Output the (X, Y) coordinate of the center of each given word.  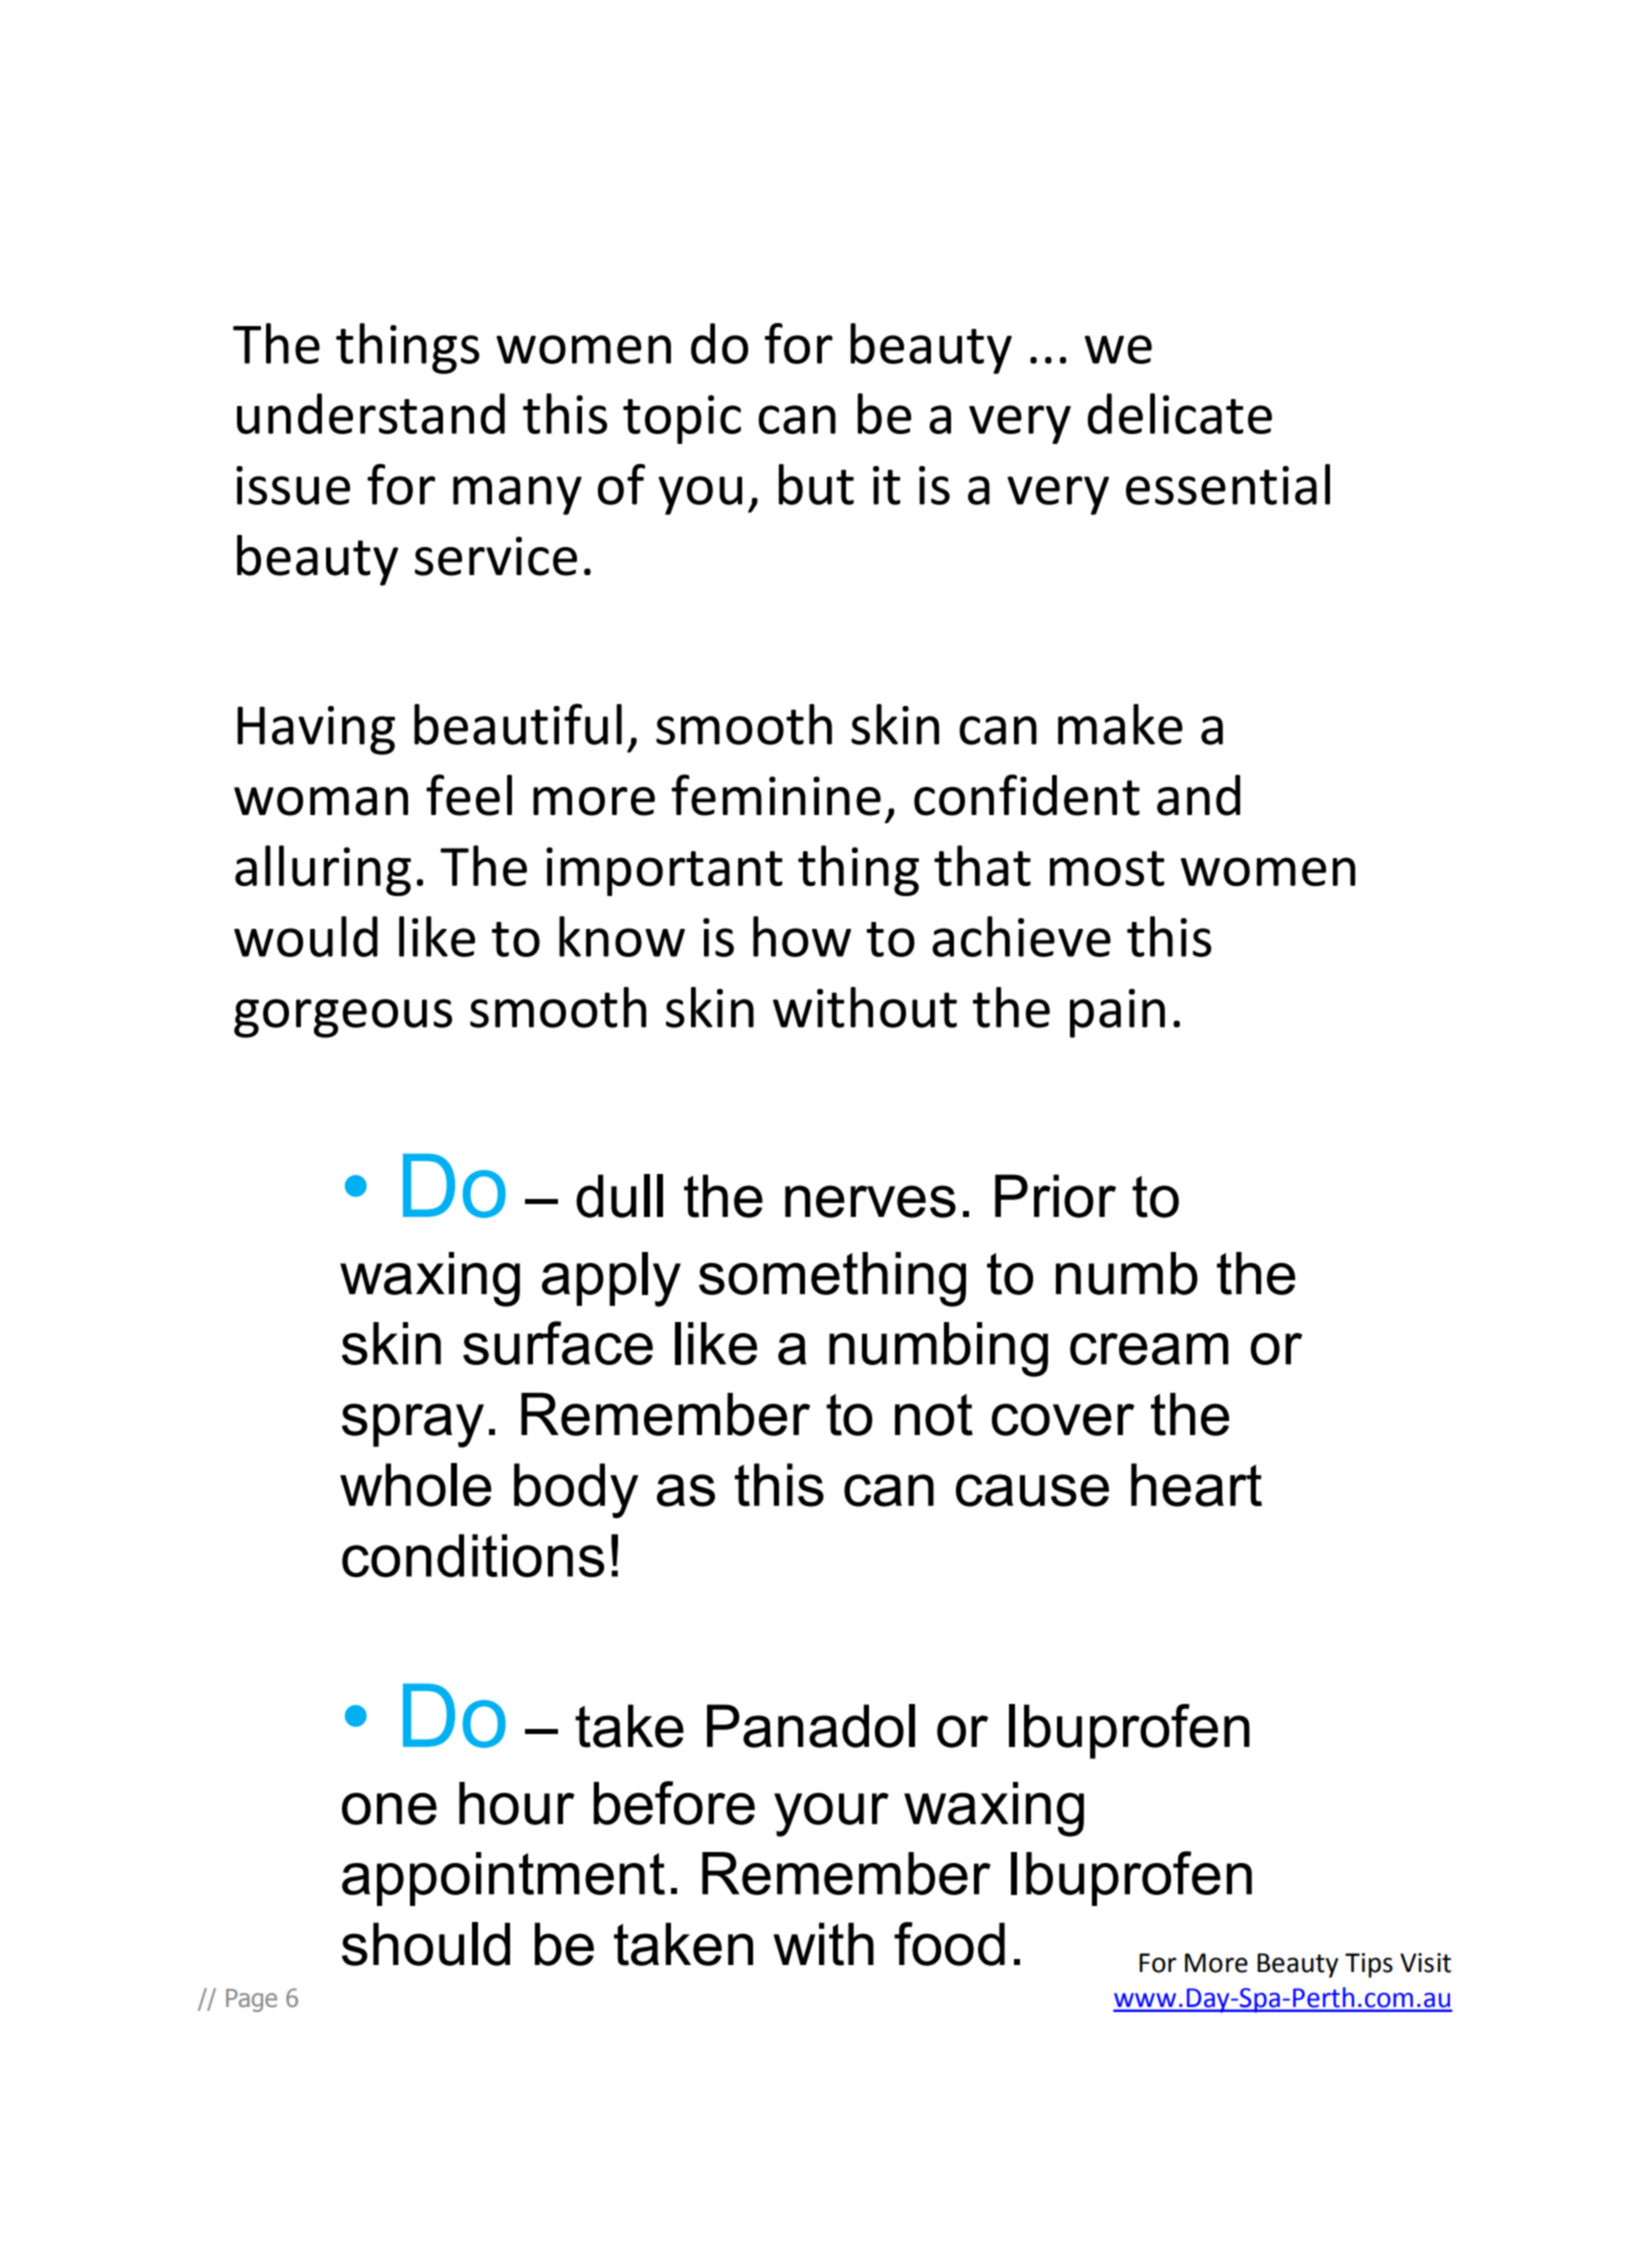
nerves (870, 1201)
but (816, 484)
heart (1196, 1485)
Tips (1369, 1965)
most (1107, 868)
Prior (1055, 1196)
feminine (776, 795)
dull (619, 1196)
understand (371, 413)
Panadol (811, 1726)
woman (321, 801)
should (426, 1944)
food (949, 1944)
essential (1228, 484)
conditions (473, 1556)
